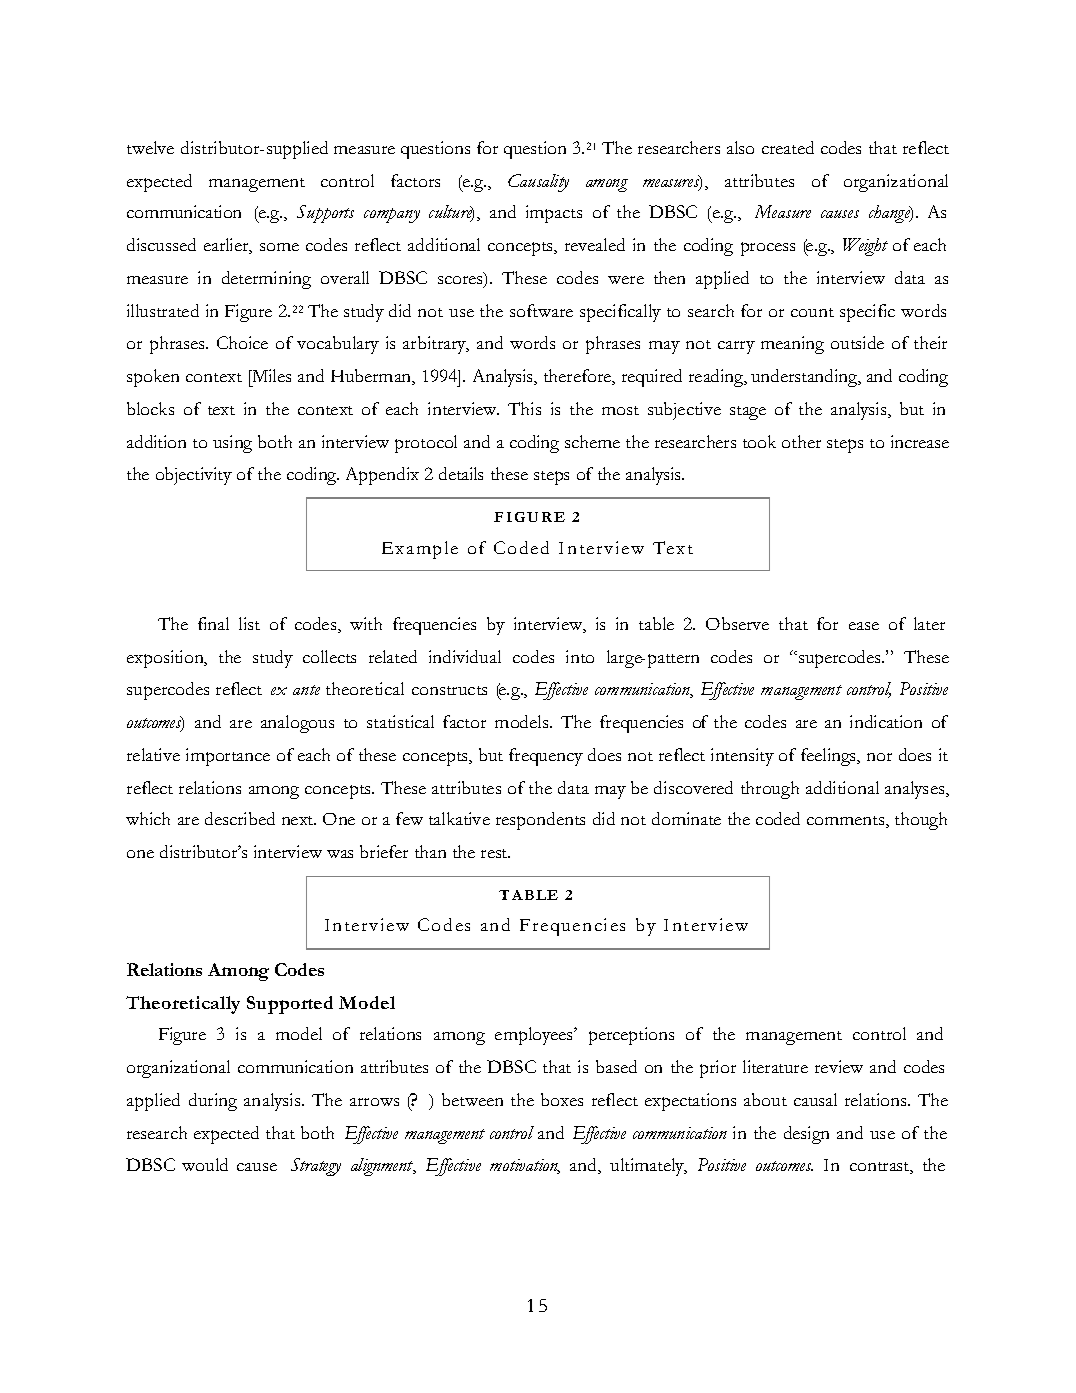  Describe the element at coordinates (525, 1166) in the screenshot. I see `motivation` at that location.
